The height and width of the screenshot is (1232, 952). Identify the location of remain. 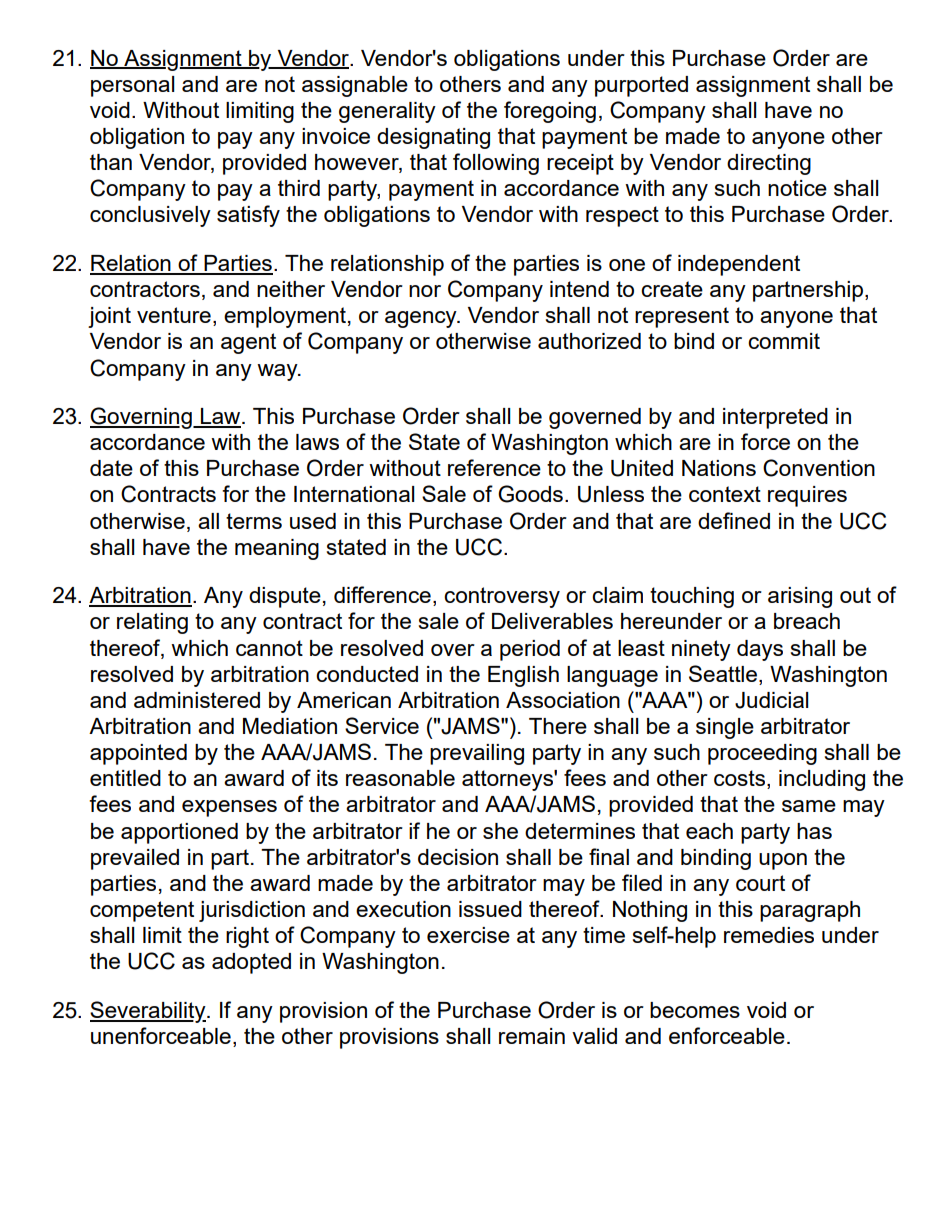
(532, 1036).
